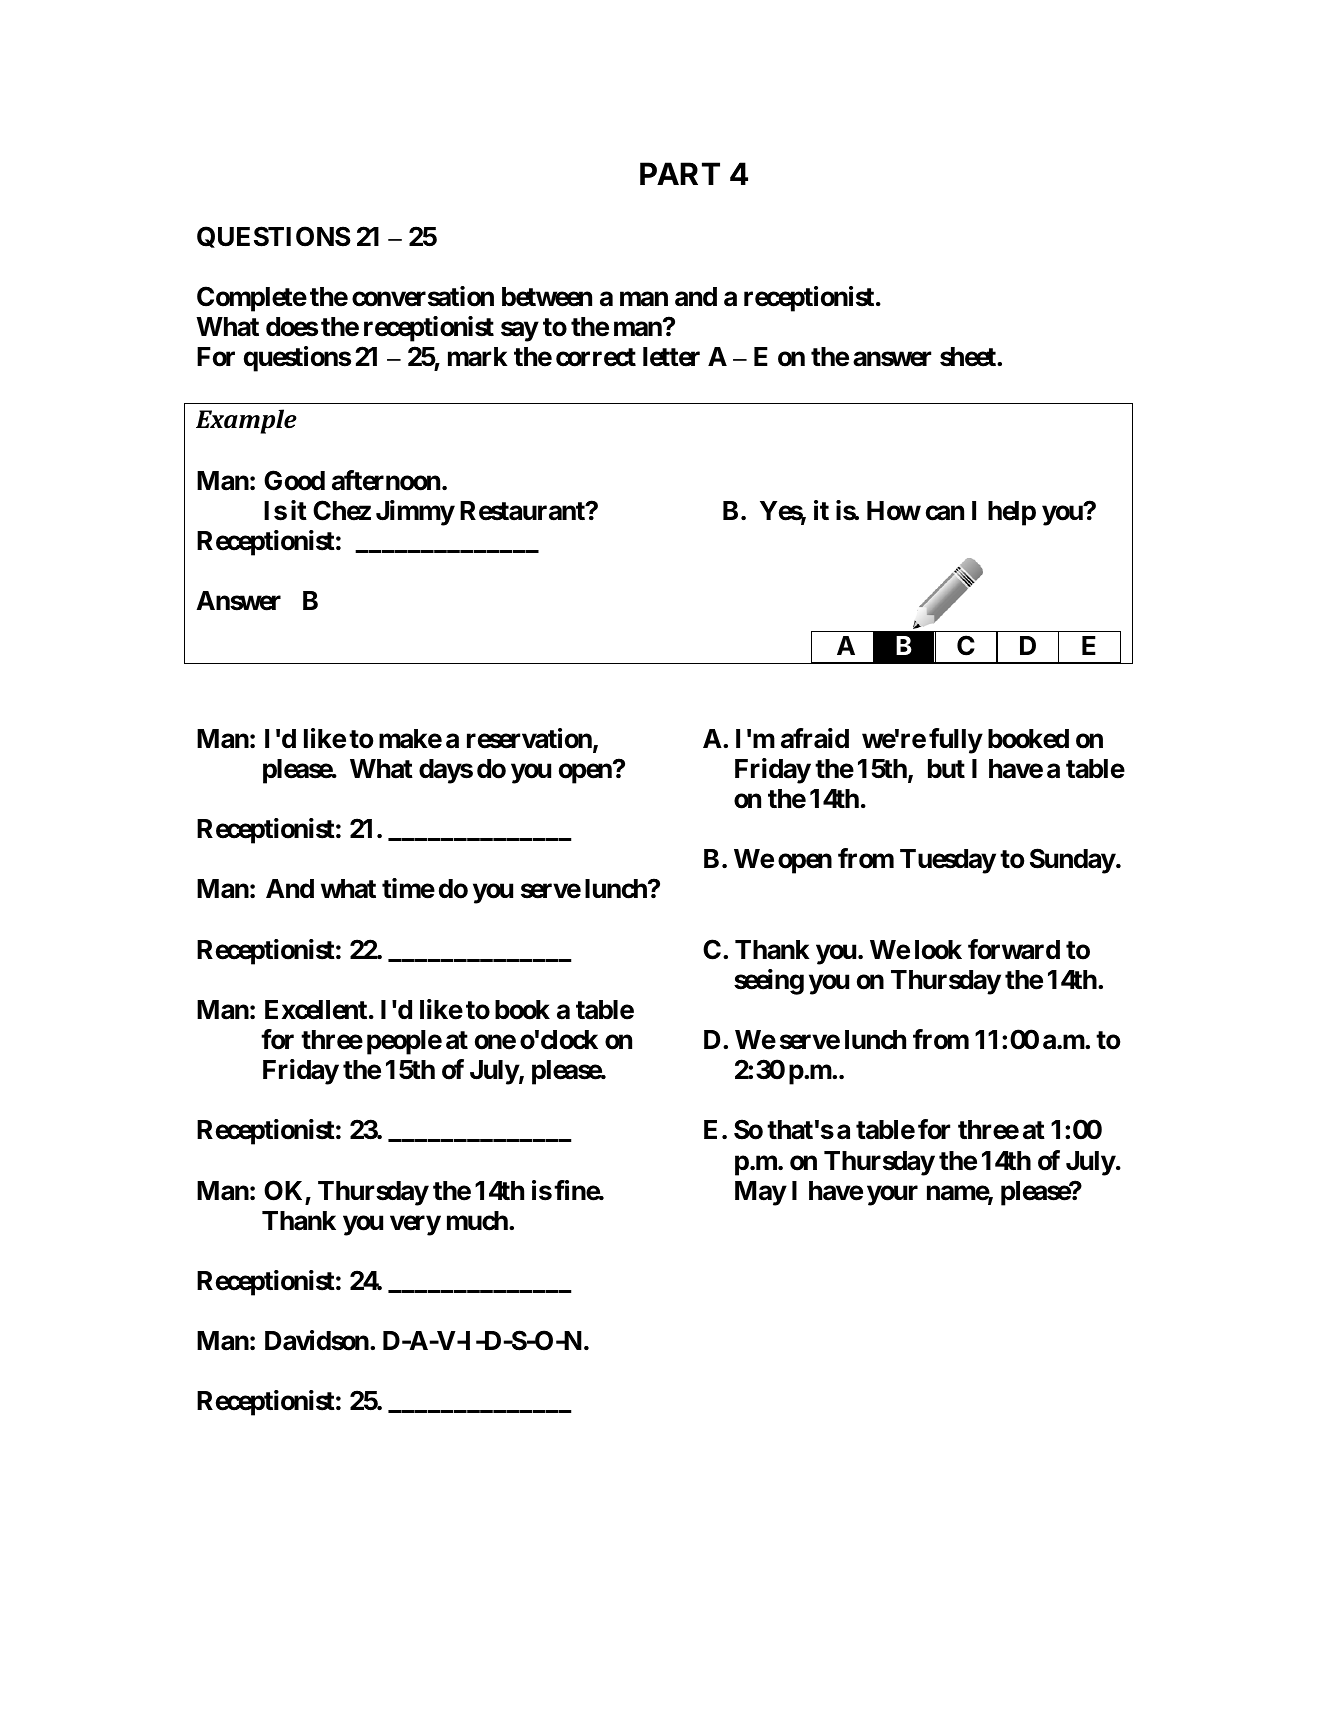 The height and width of the image is (1728, 1335). I want to click on forward, so click(1014, 949).
